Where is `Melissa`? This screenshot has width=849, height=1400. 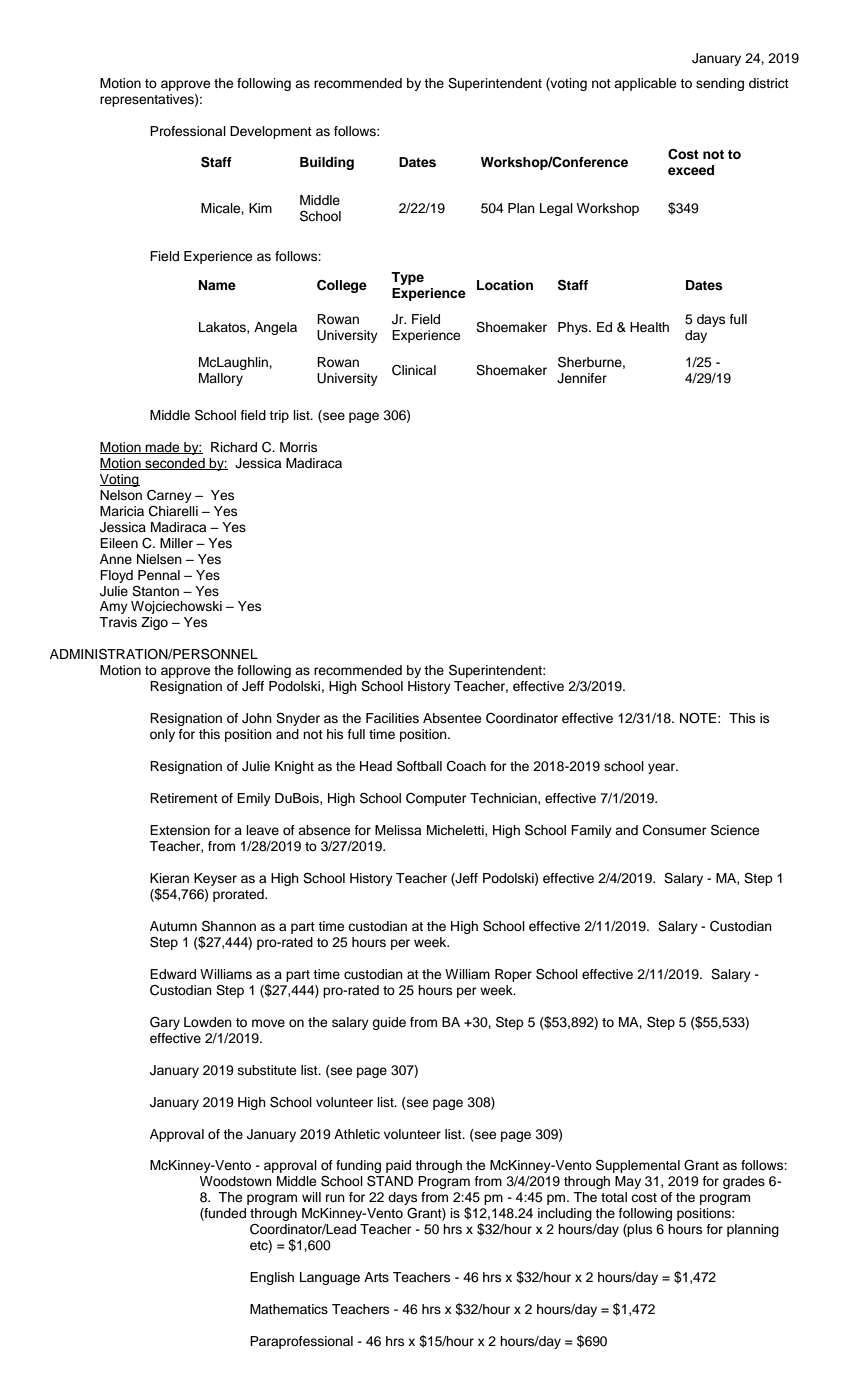
Melissa is located at coordinates (398, 830).
